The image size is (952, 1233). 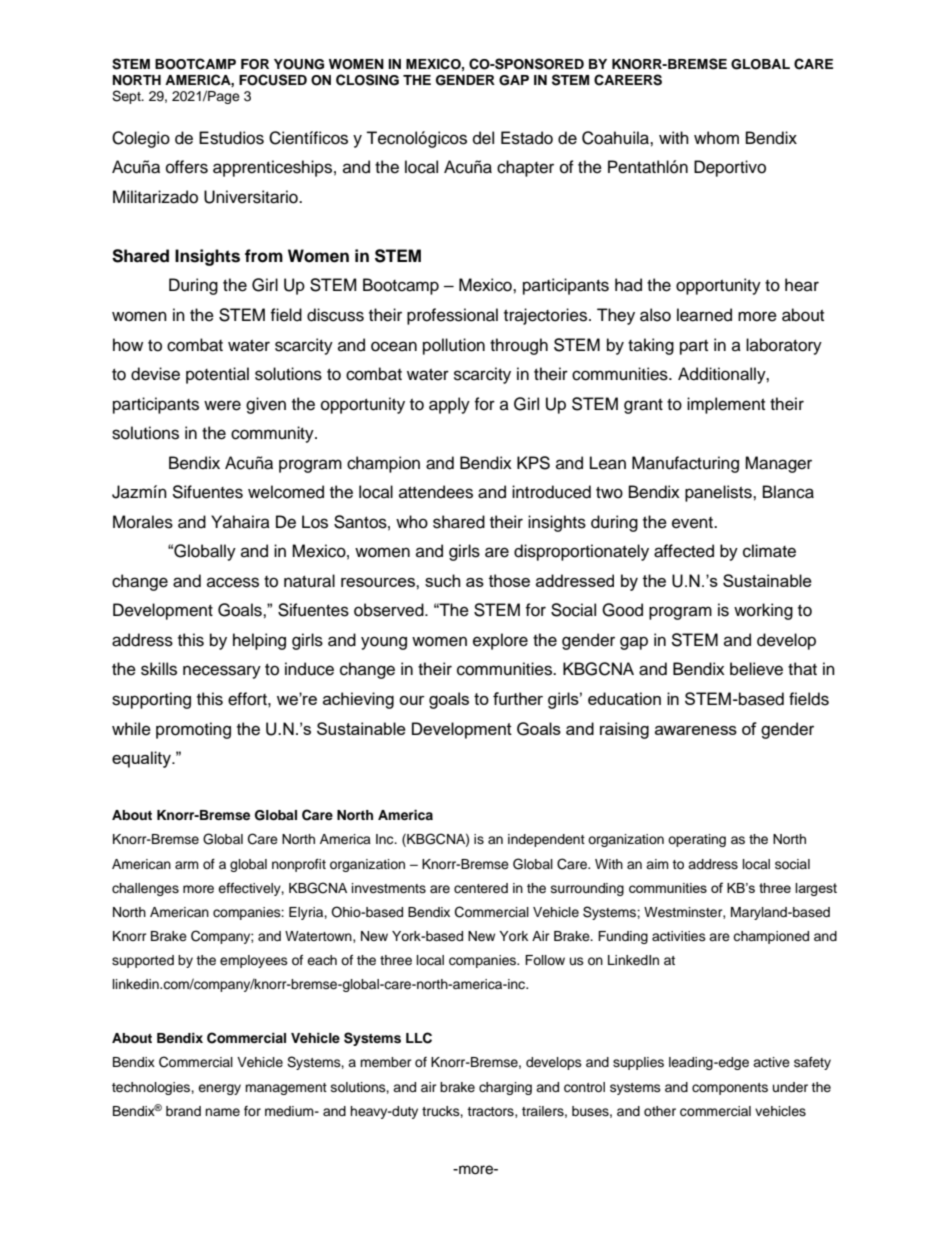 What do you see at coordinates (483, 138) in the screenshot?
I see `del` at bounding box center [483, 138].
